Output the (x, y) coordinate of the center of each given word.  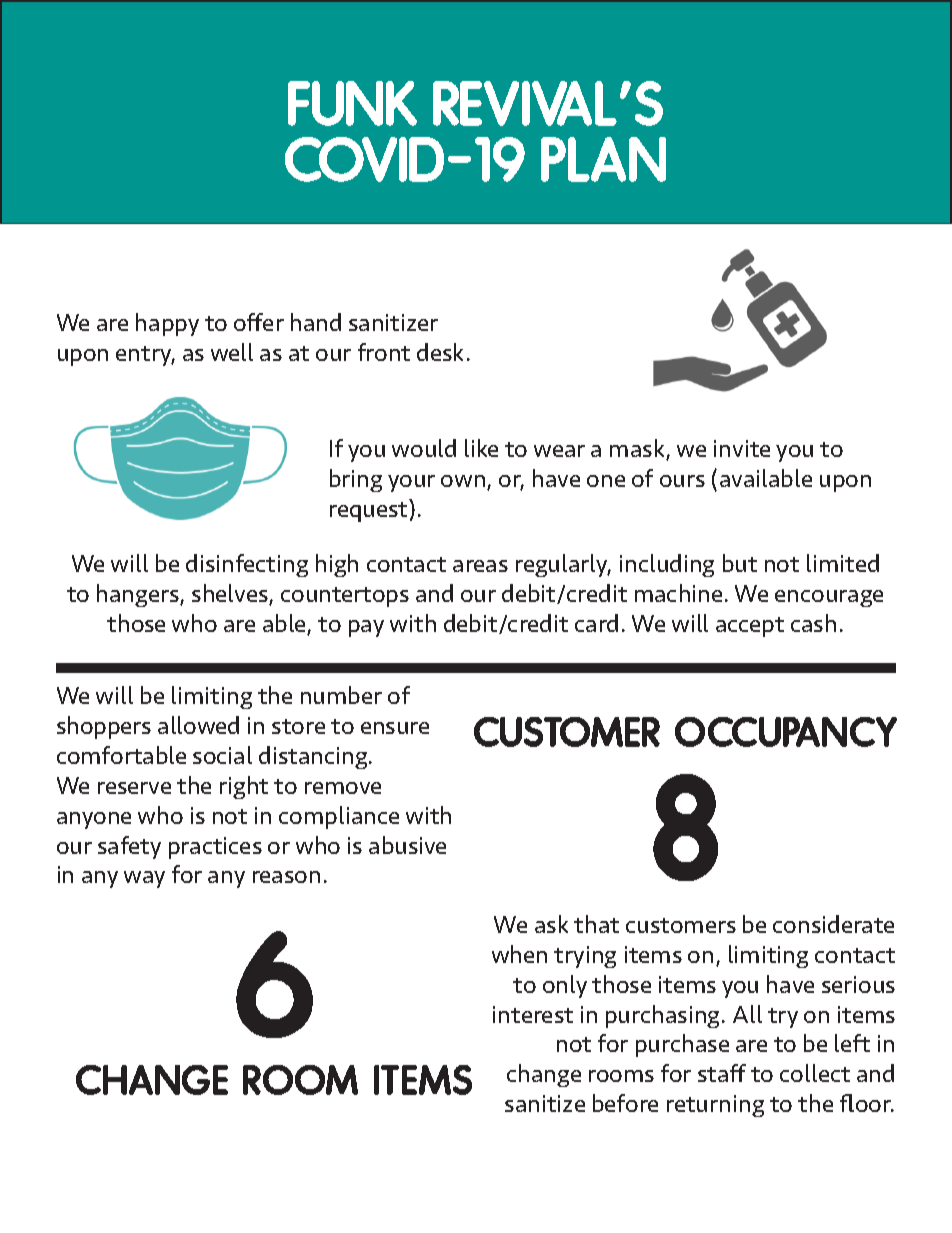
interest (533, 1014)
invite (742, 448)
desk (440, 352)
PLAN (603, 159)
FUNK (352, 103)
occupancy (786, 732)
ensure (395, 728)
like (481, 448)
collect (815, 1073)
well (232, 352)
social (222, 755)
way (144, 879)
